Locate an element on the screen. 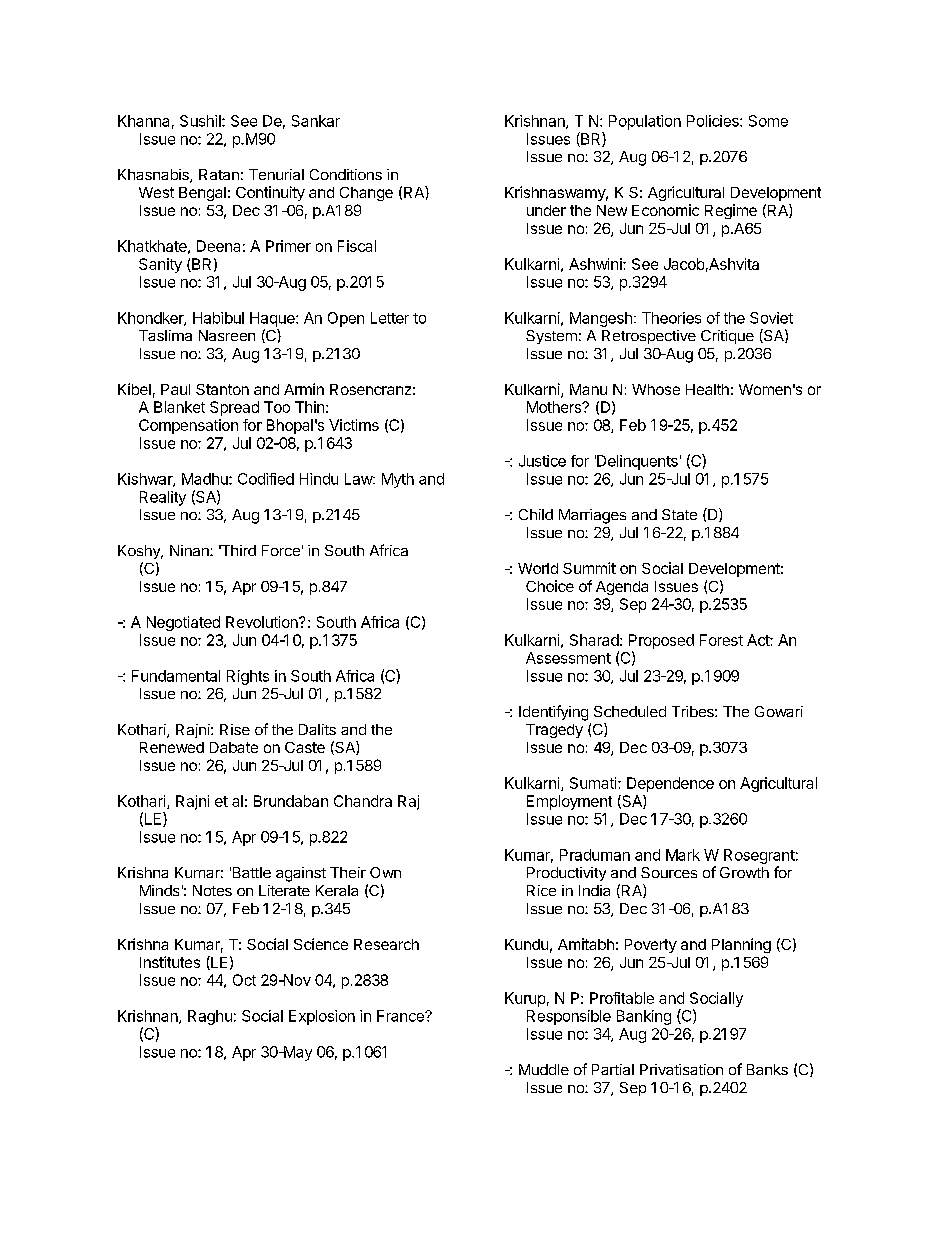 The height and width of the screenshot is (1233, 952). Forest is located at coordinates (721, 640).
